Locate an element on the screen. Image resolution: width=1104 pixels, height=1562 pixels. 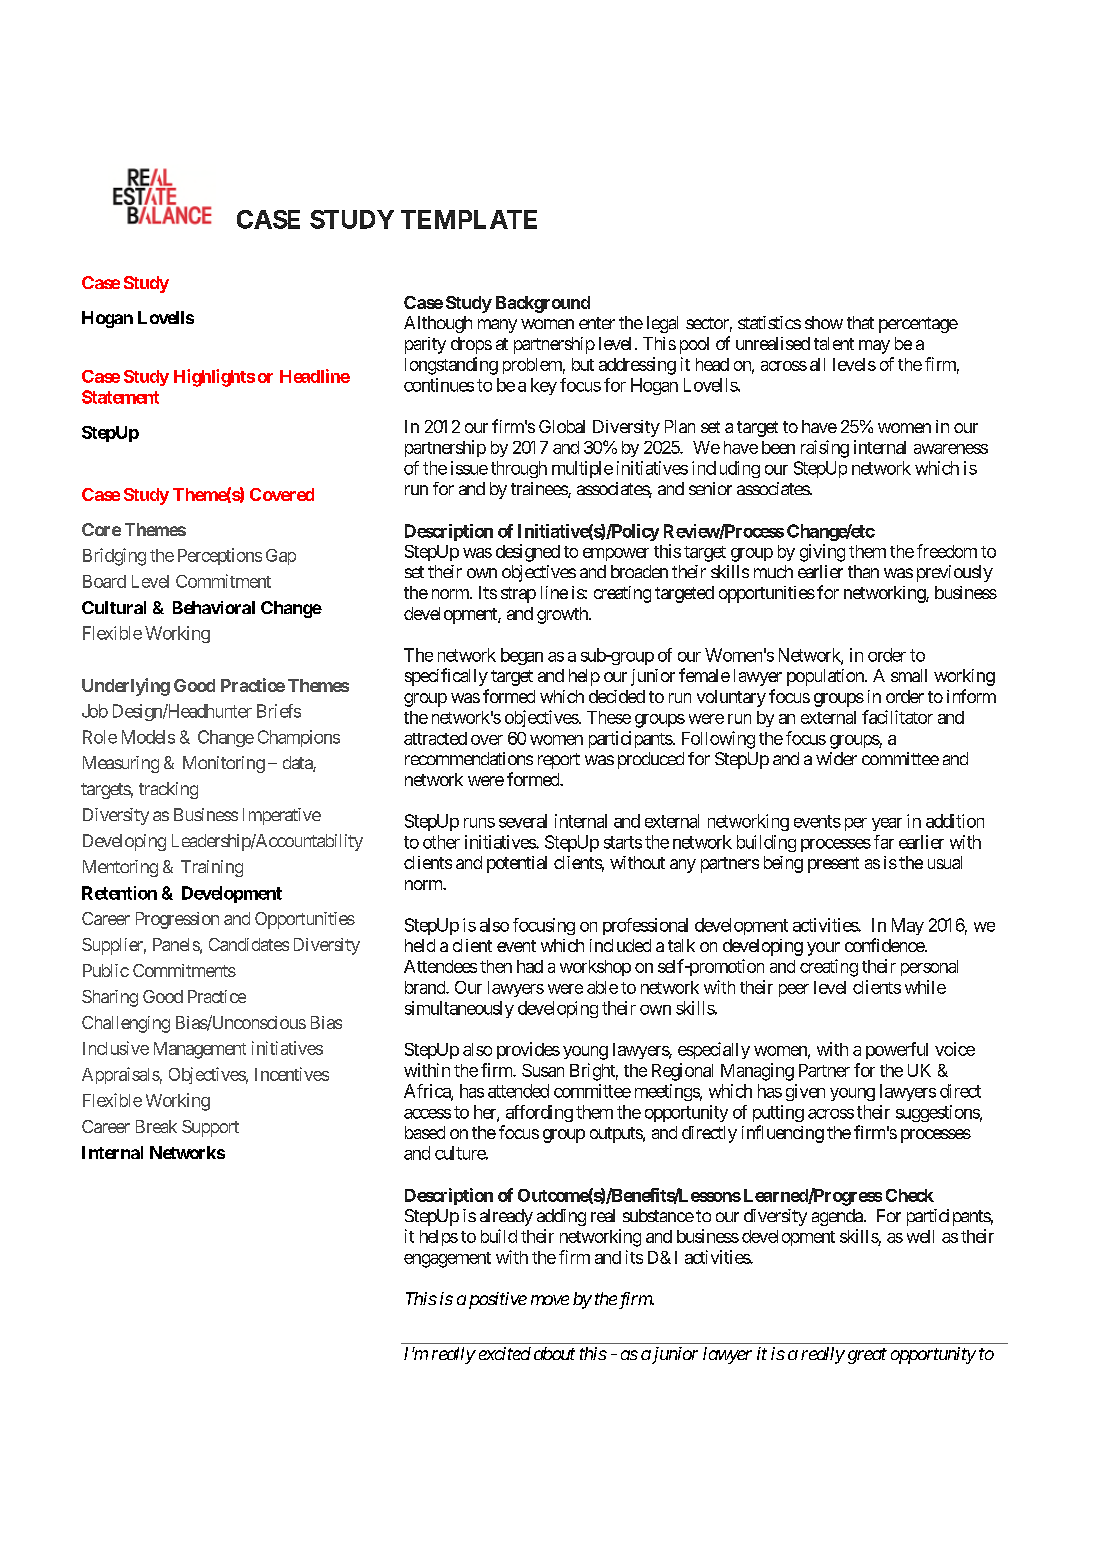
engagement is located at coordinates (447, 1260).
